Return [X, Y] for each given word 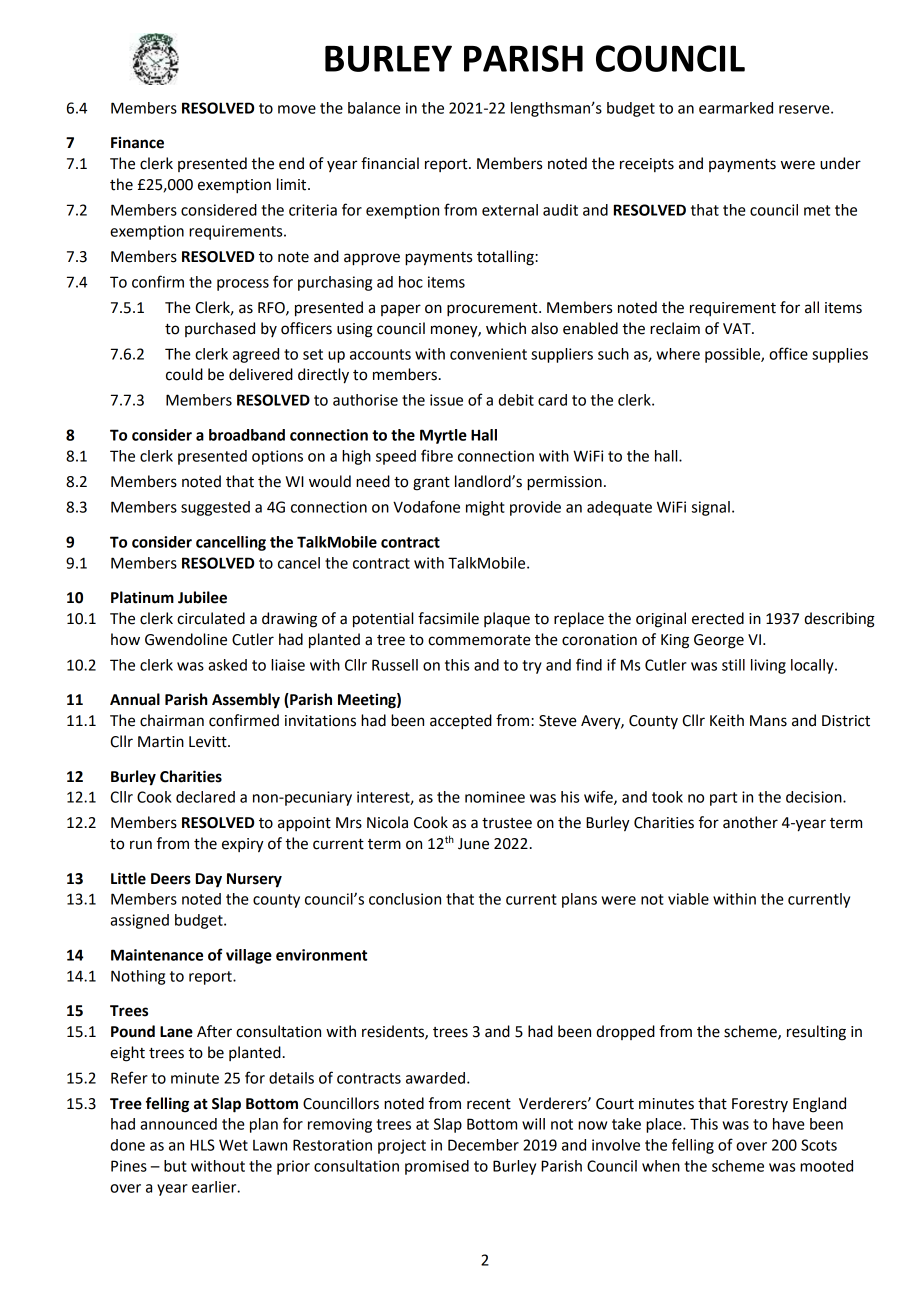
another [750, 822]
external [510, 210]
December [483, 1145]
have [789, 1124]
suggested [215, 508]
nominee [495, 797]
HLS [202, 1145]
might [485, 508]
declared [205, 797]
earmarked [736, 108]
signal [711, 508]
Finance [137, 142]
